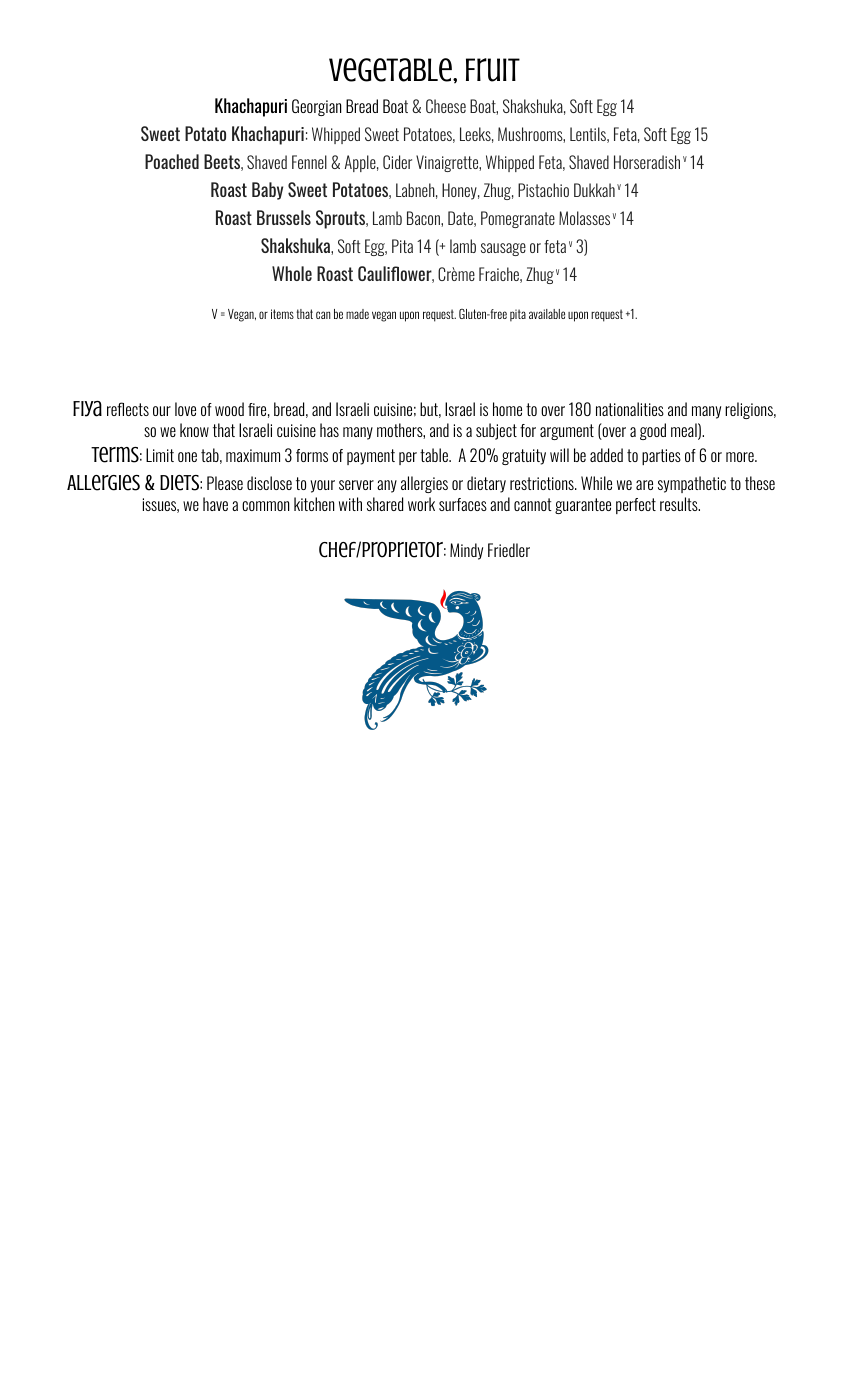 Image resolution: width=849 pixels, height=1400 pixels. What do you see at coordinates (518, 219) in the document?
I see `Pomegranate` at bounding box center [518, 219].
